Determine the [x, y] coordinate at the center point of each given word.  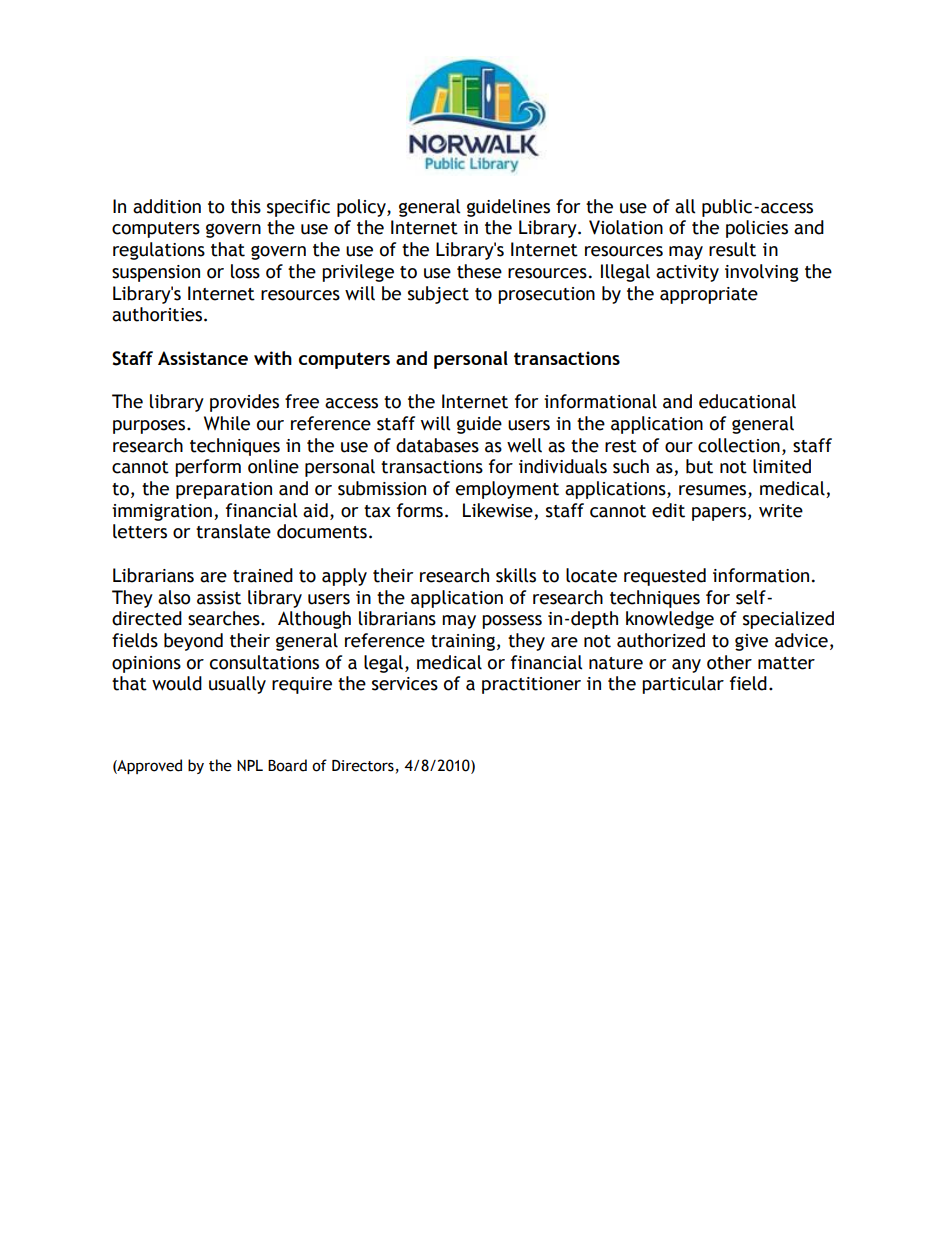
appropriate [709, 295]
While [227, 423]
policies [757, 229]
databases [437, 445]
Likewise [498, 510]
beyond [193, 642]
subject [438, 295]
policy [362, 208]
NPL [250, 765]
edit [668, 510]
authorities [158, 314]
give [751, 642]
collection [739, 445]
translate [233, 531]
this [246, 206]
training [463, 642]
